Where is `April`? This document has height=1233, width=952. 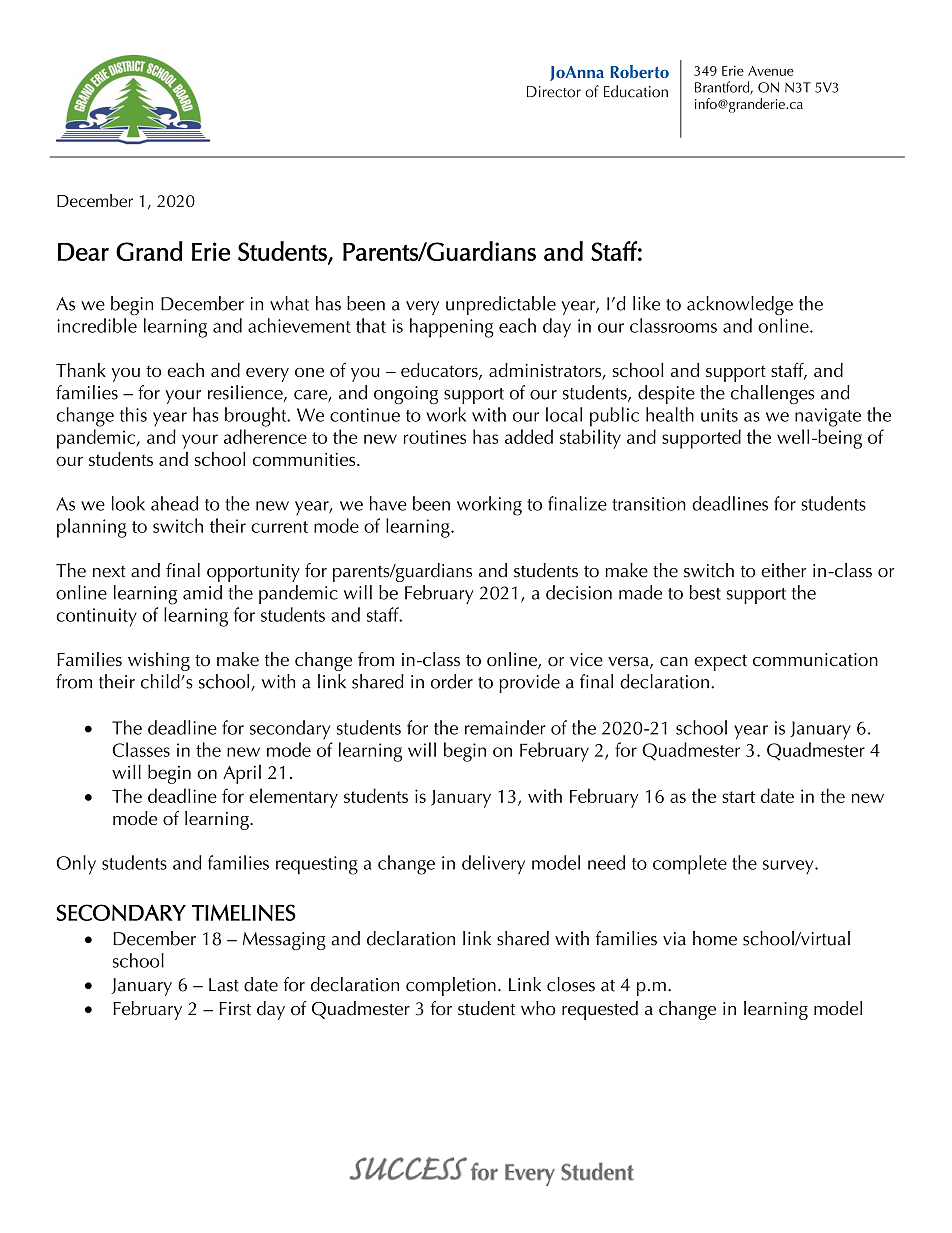 April is located at coordinates (242, 774).
